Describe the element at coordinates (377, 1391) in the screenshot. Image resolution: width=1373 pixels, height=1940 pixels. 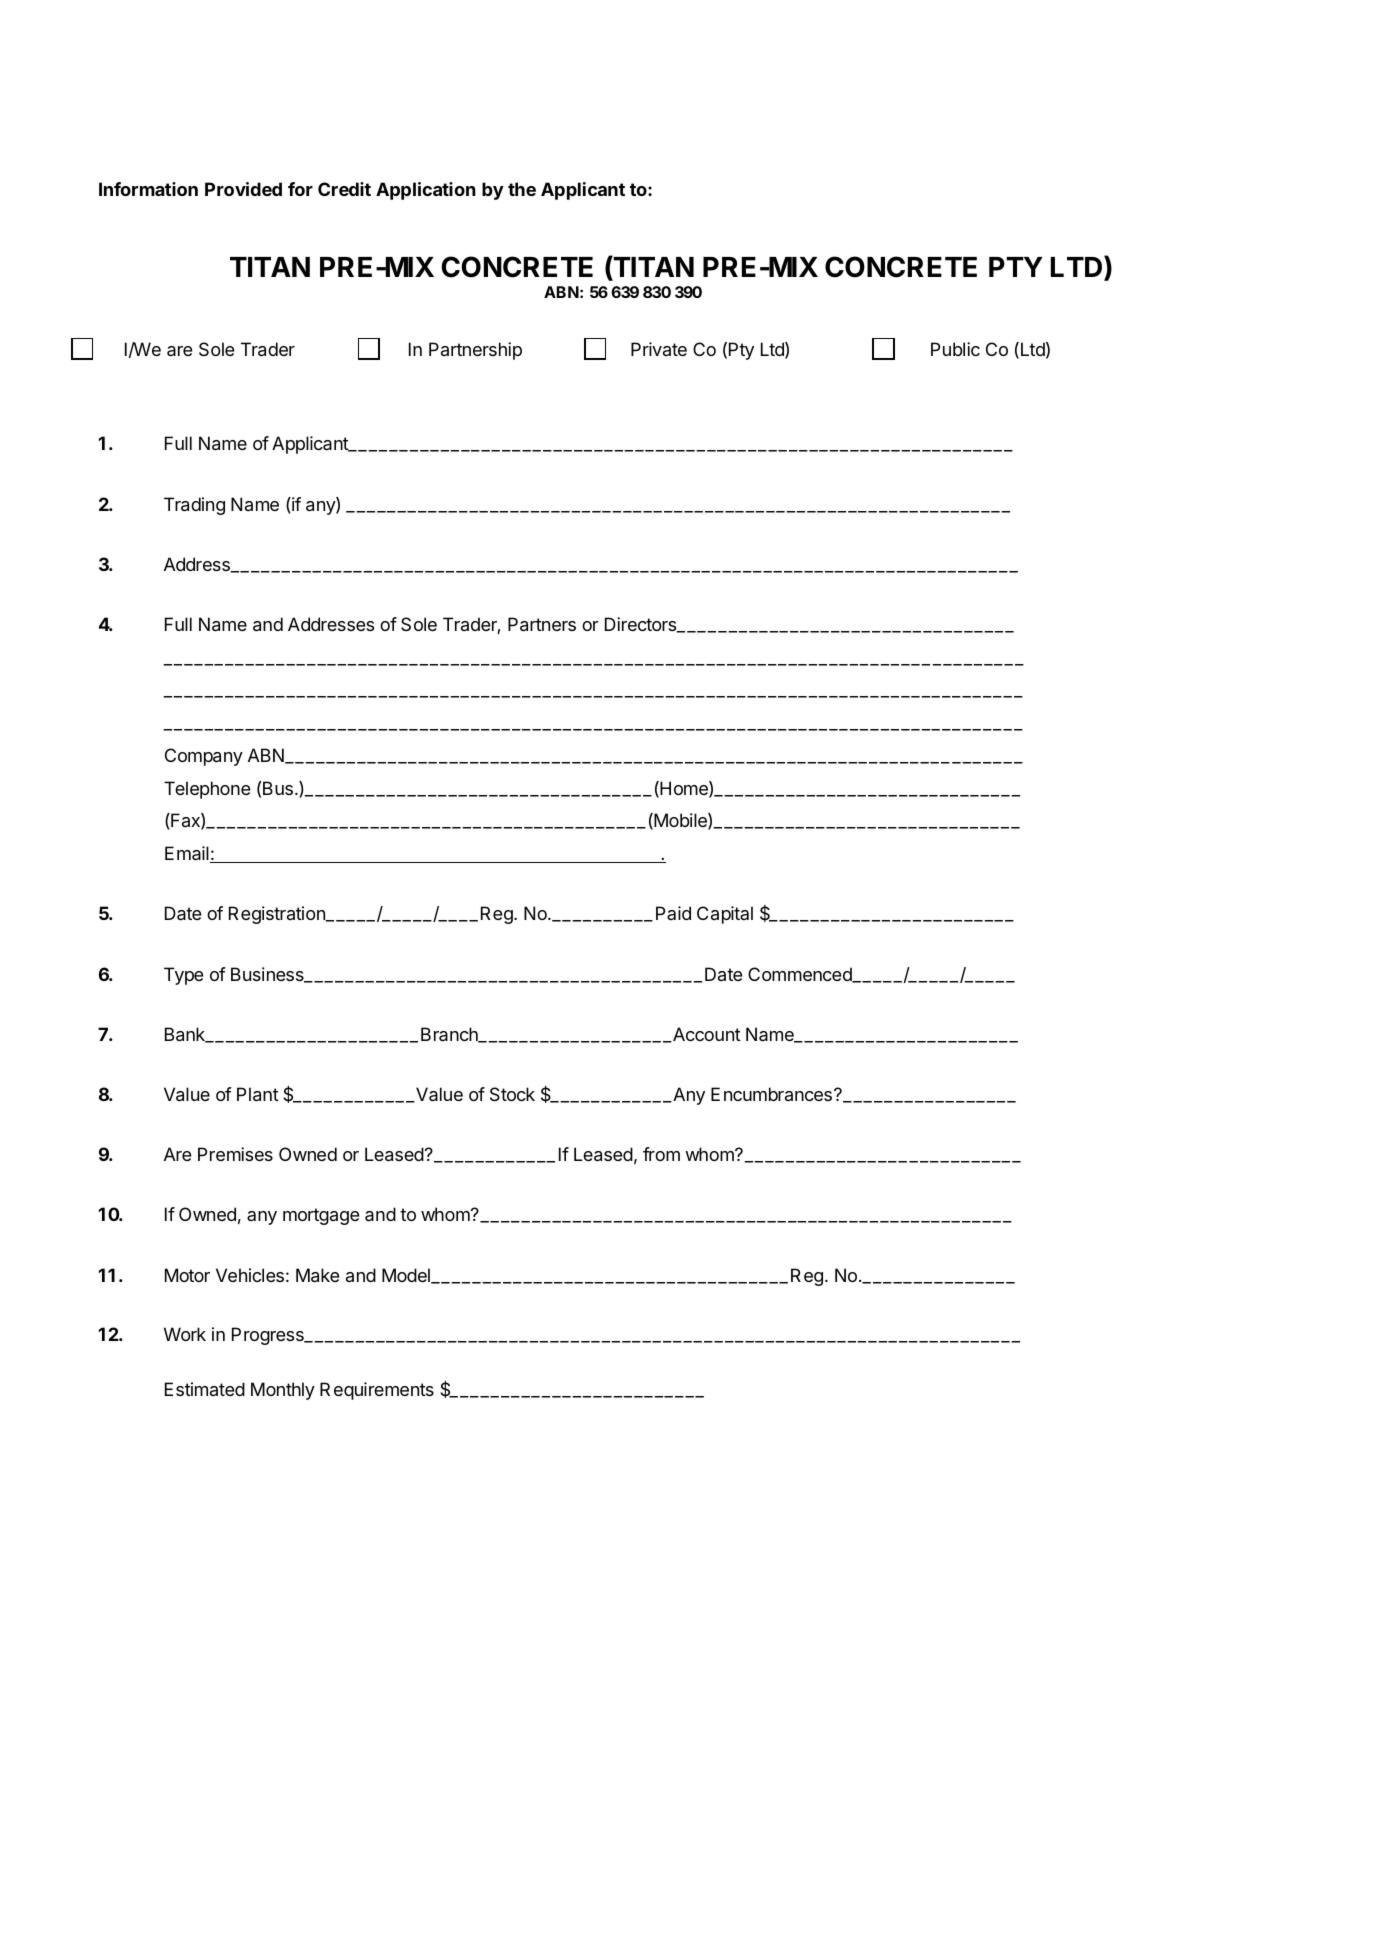
I see `Requirements` at that location.
